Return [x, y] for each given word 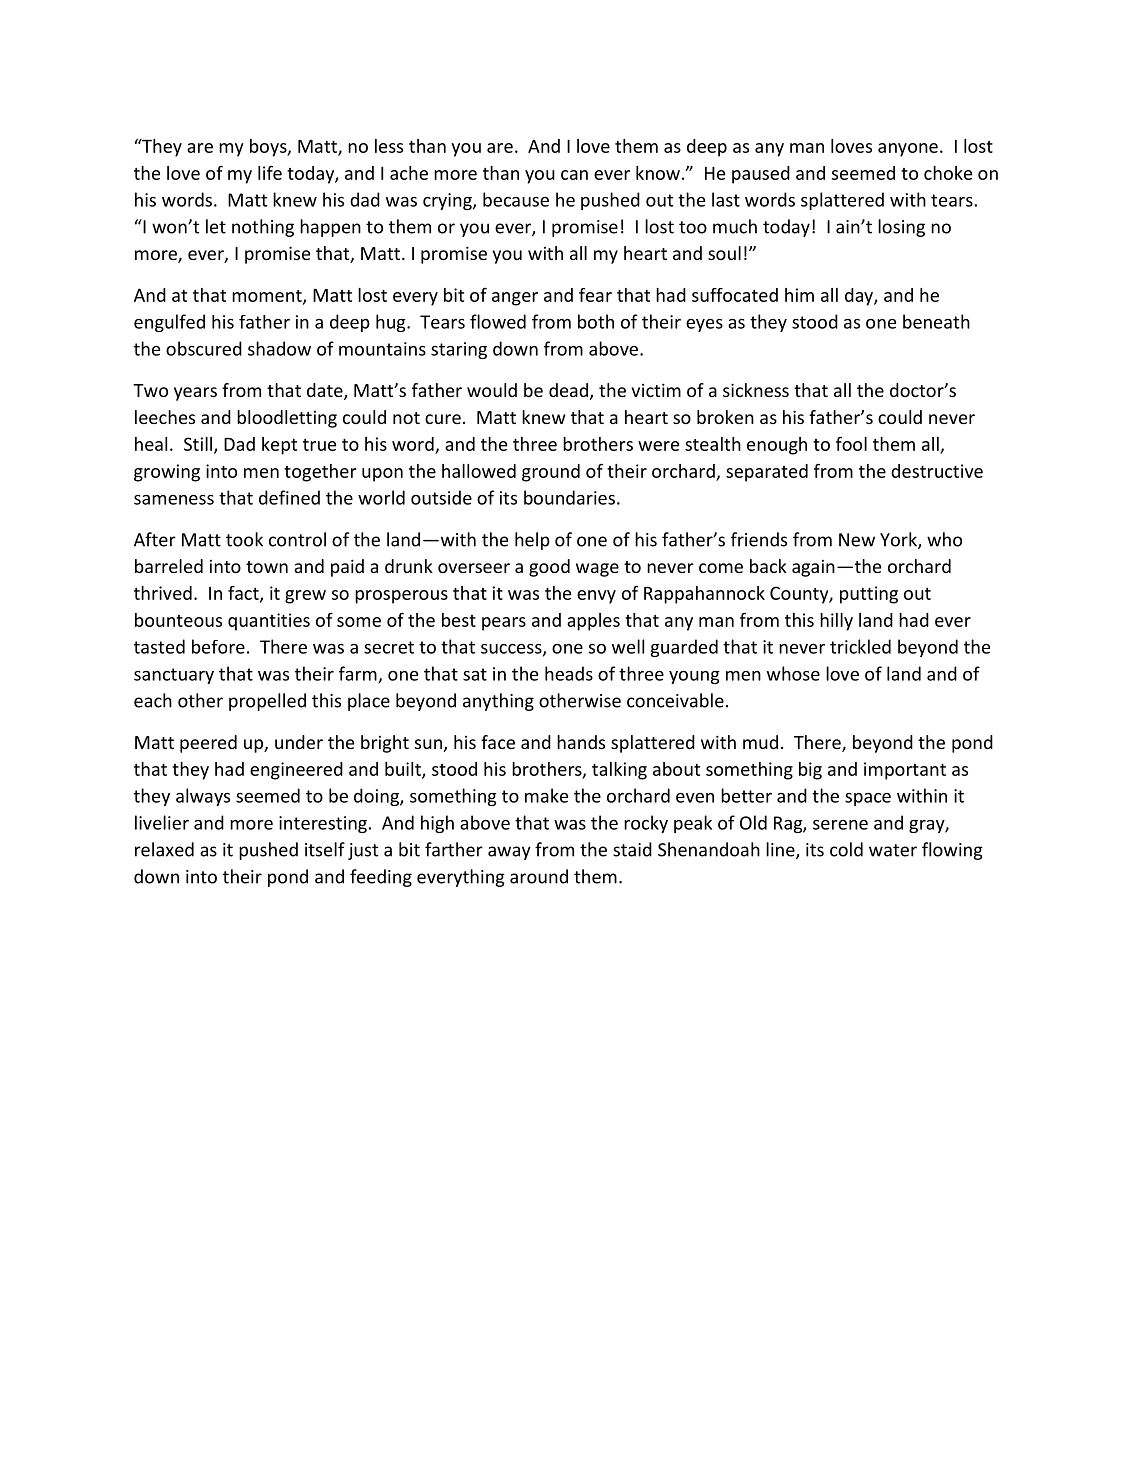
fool [851, 443]
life [270, 172]
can [574, 175]
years [195, 394]
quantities [269, 622]
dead [568, 390]
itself [325, 849]
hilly [836, 622]
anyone [908, 150]
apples [593, 622]
